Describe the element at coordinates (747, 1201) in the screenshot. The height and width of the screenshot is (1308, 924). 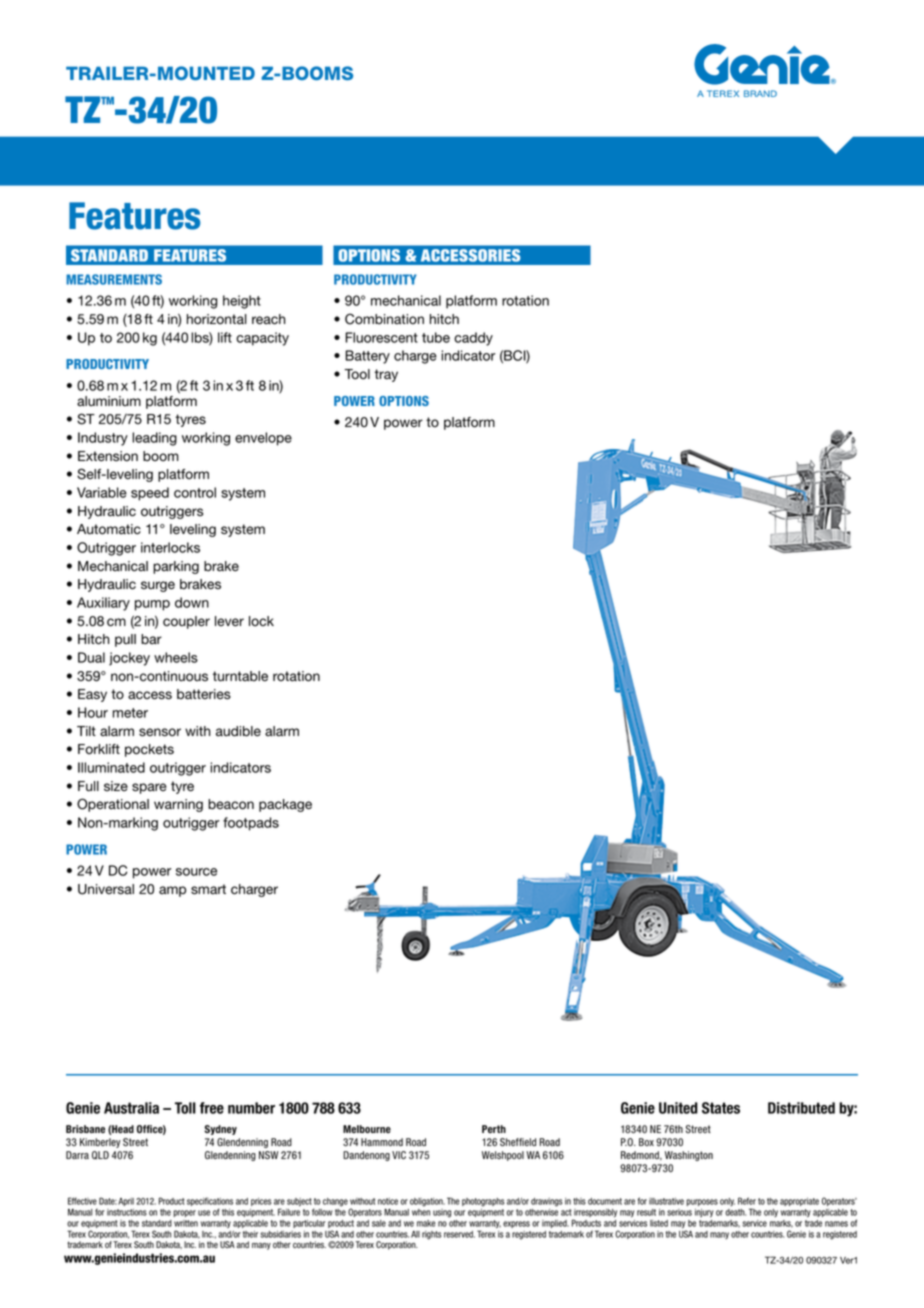
I see `Refer` at that location.
